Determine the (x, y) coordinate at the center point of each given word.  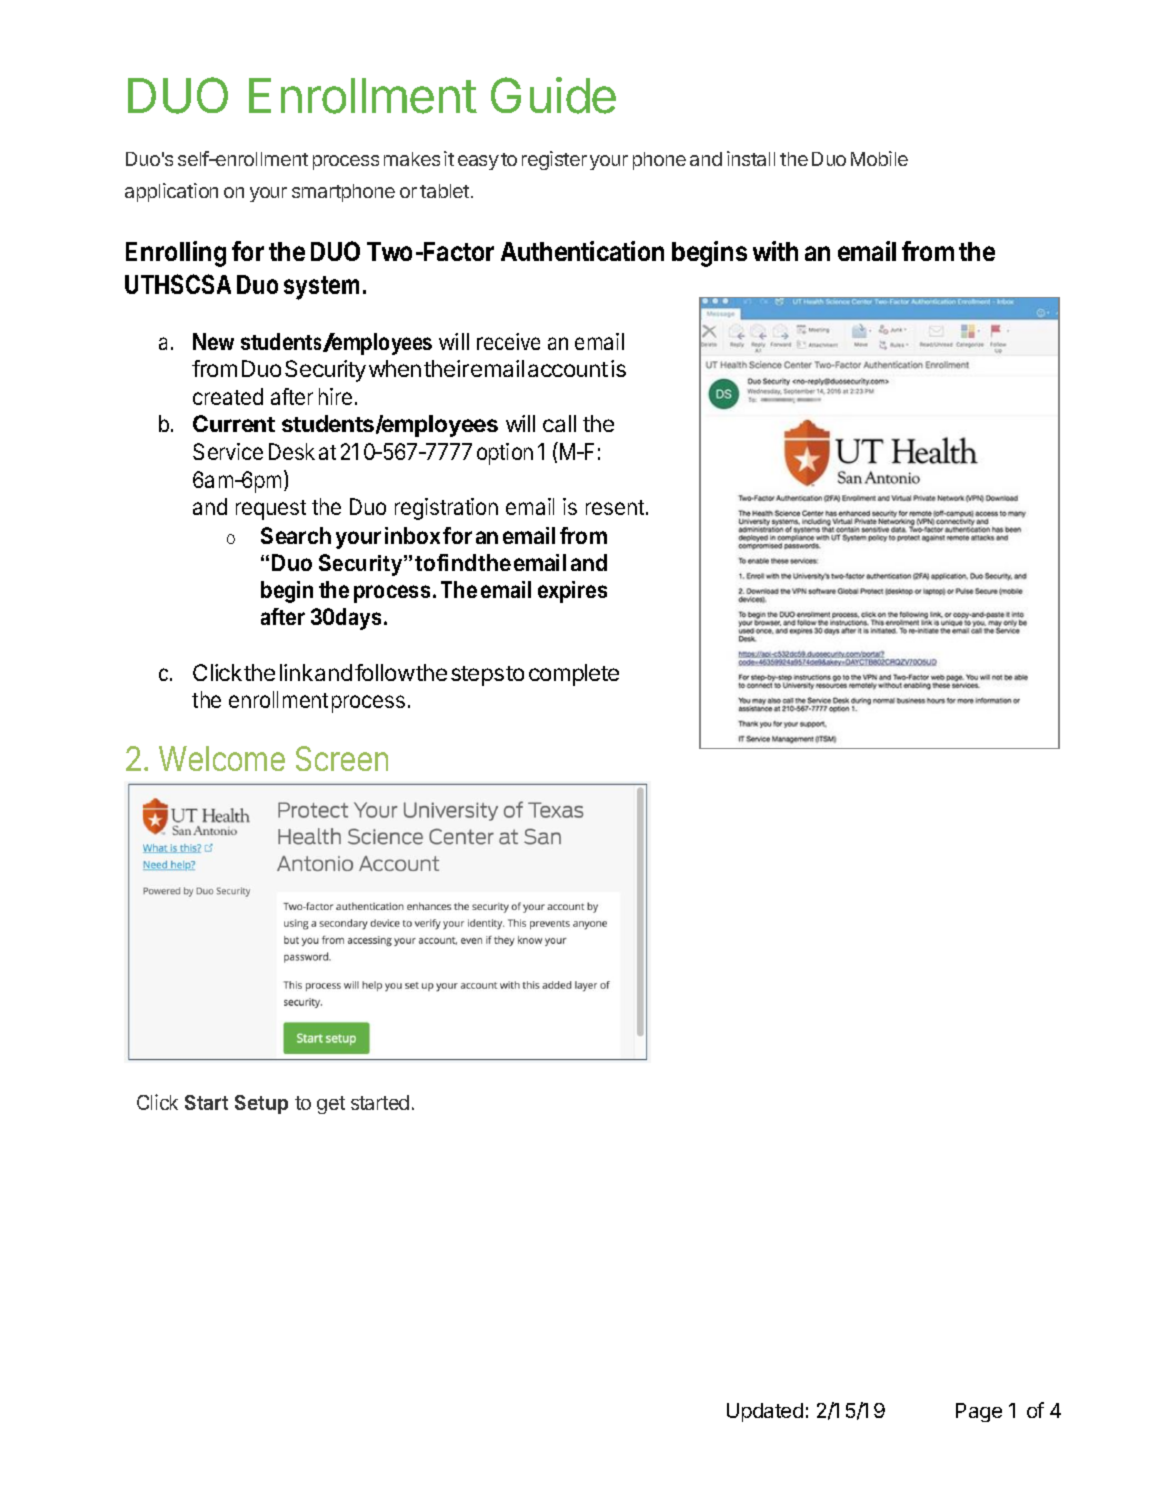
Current (234, 423)
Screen (342, 758)
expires (572, 592)
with (775, 251)
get (331, 1105)
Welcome (222, 758)
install (751, 158)
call (559, 423)
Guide (553, 95)
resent (615, 507)
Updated (765, 1412)
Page (979, 1412)
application (171, 192)
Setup (261, 1104)
